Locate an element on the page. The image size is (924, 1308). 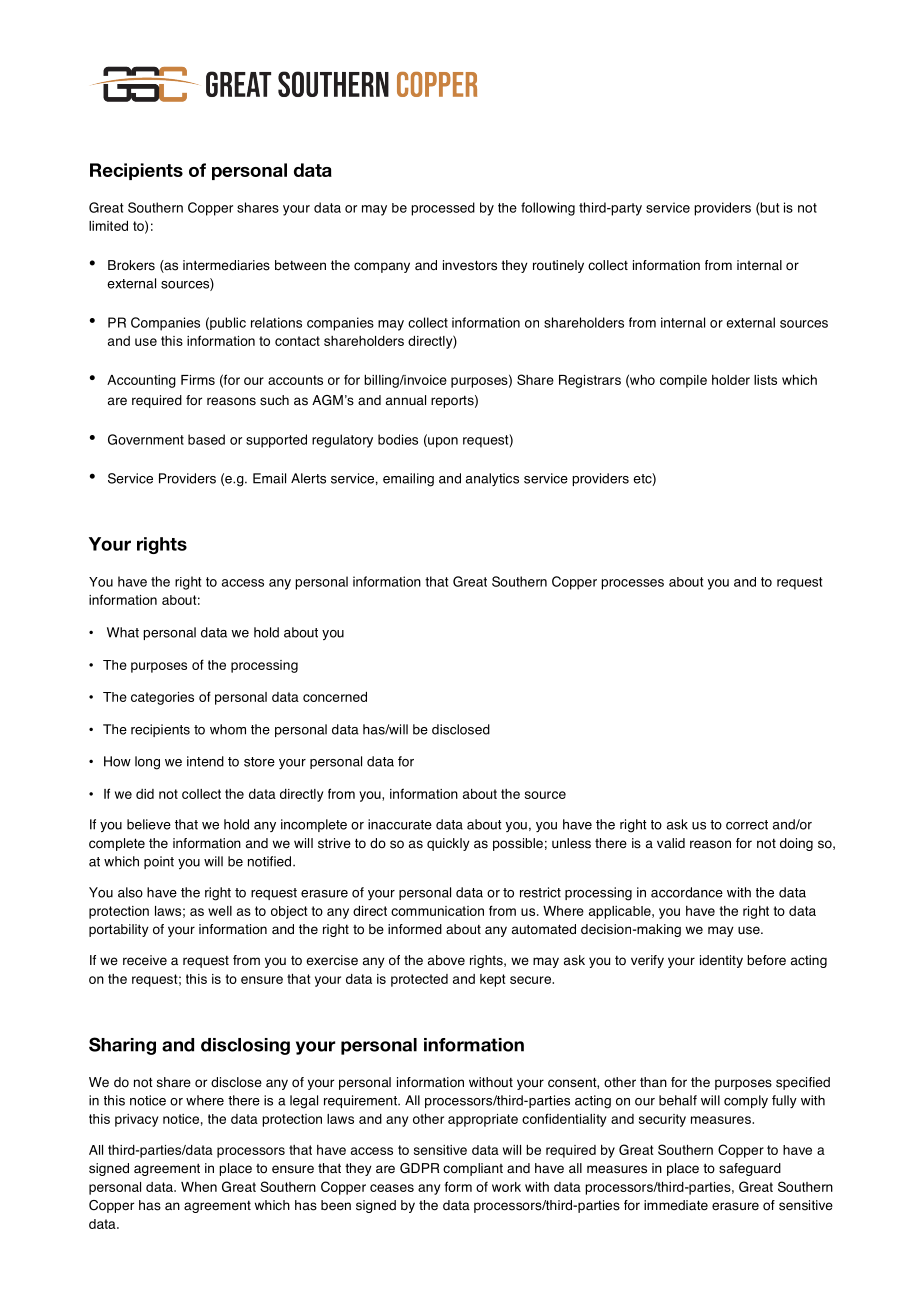
quickly is located at coordinates (448, 844).
